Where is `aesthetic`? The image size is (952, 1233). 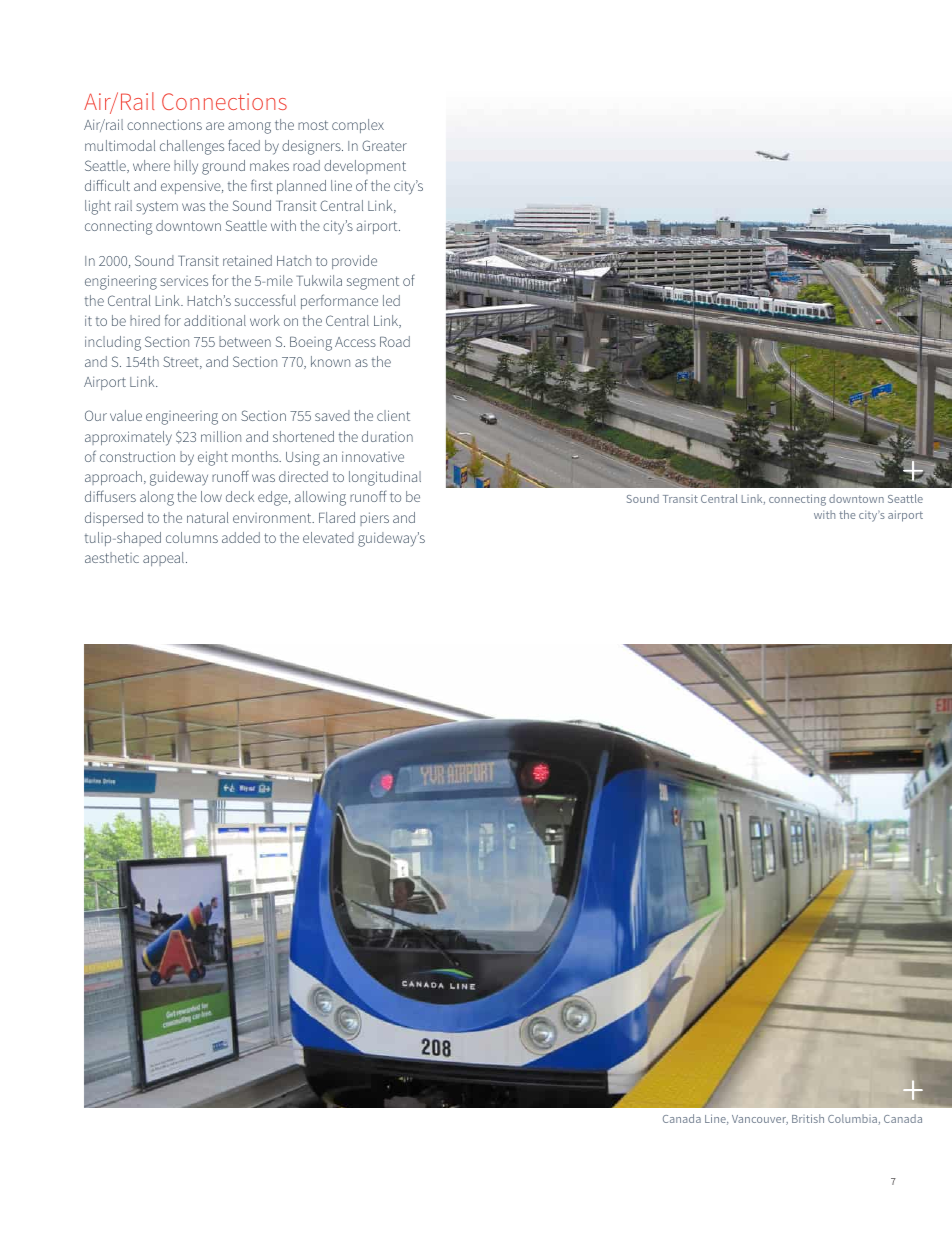
aesthetic is located at coordinates (112, 557).
